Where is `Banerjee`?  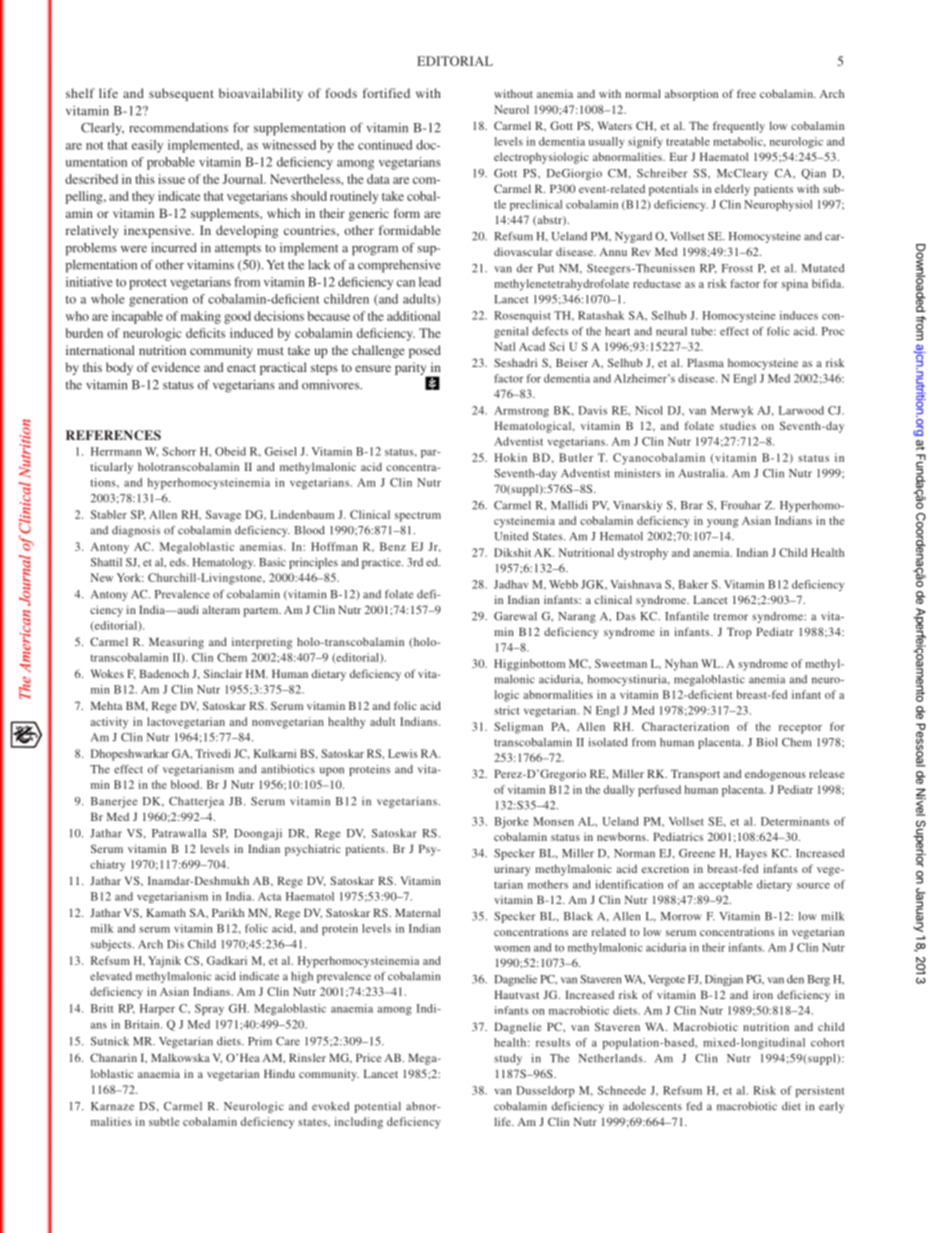
Banerjee is located at coordinates (114, 802).
